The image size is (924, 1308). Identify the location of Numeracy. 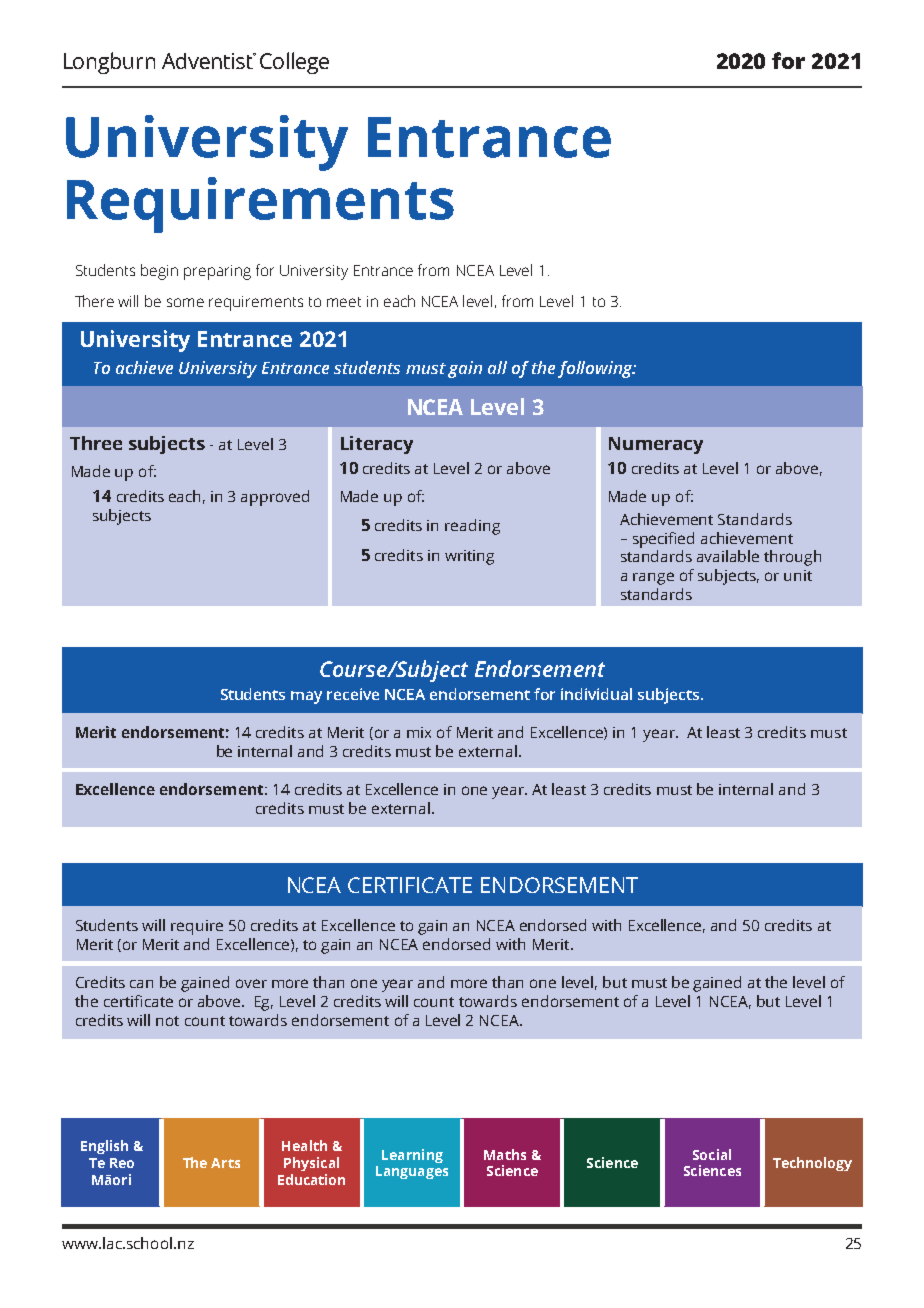
(656, 445).
